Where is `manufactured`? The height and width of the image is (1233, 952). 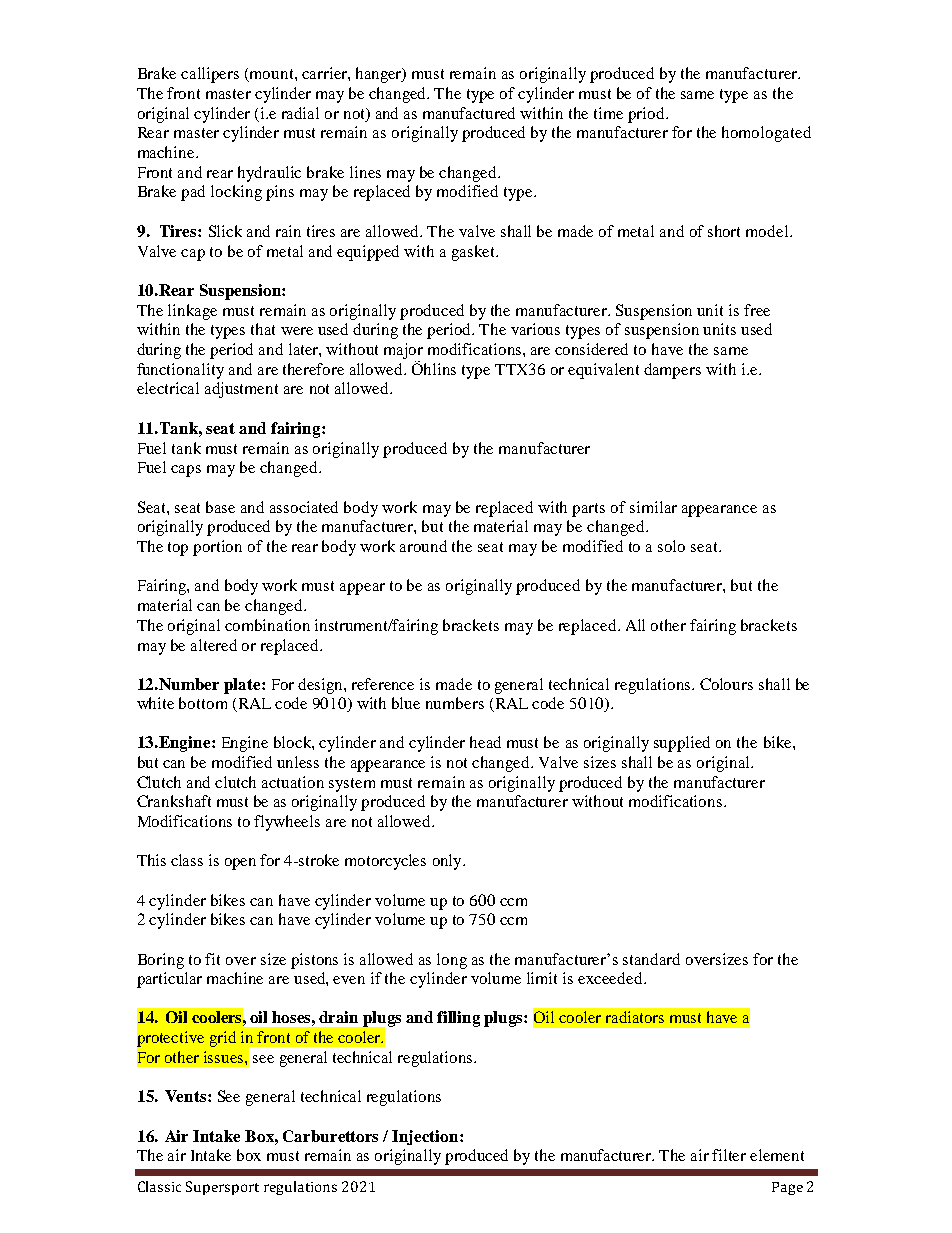 manufactured is located at coordinates (469, 113).
